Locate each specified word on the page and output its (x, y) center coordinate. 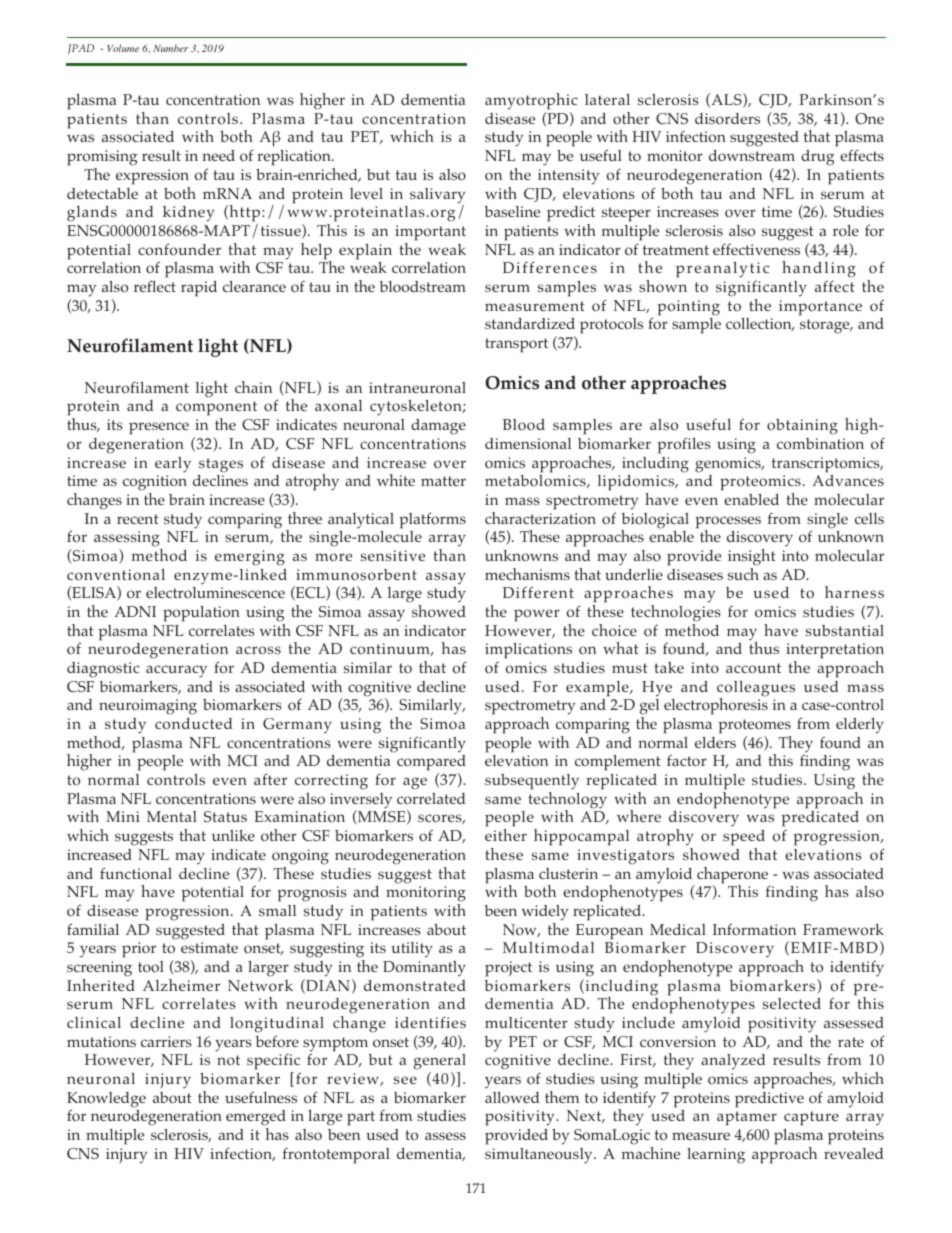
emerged (256, 1119)
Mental (172, 816)
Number (170, 48)
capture (811, 1118)
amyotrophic (531, 101)
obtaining (802, 427)
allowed (512, 1098)
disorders (727, 119)
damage (438, 427)
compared (431, 764)
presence (159, 428)
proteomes (754, 726)
